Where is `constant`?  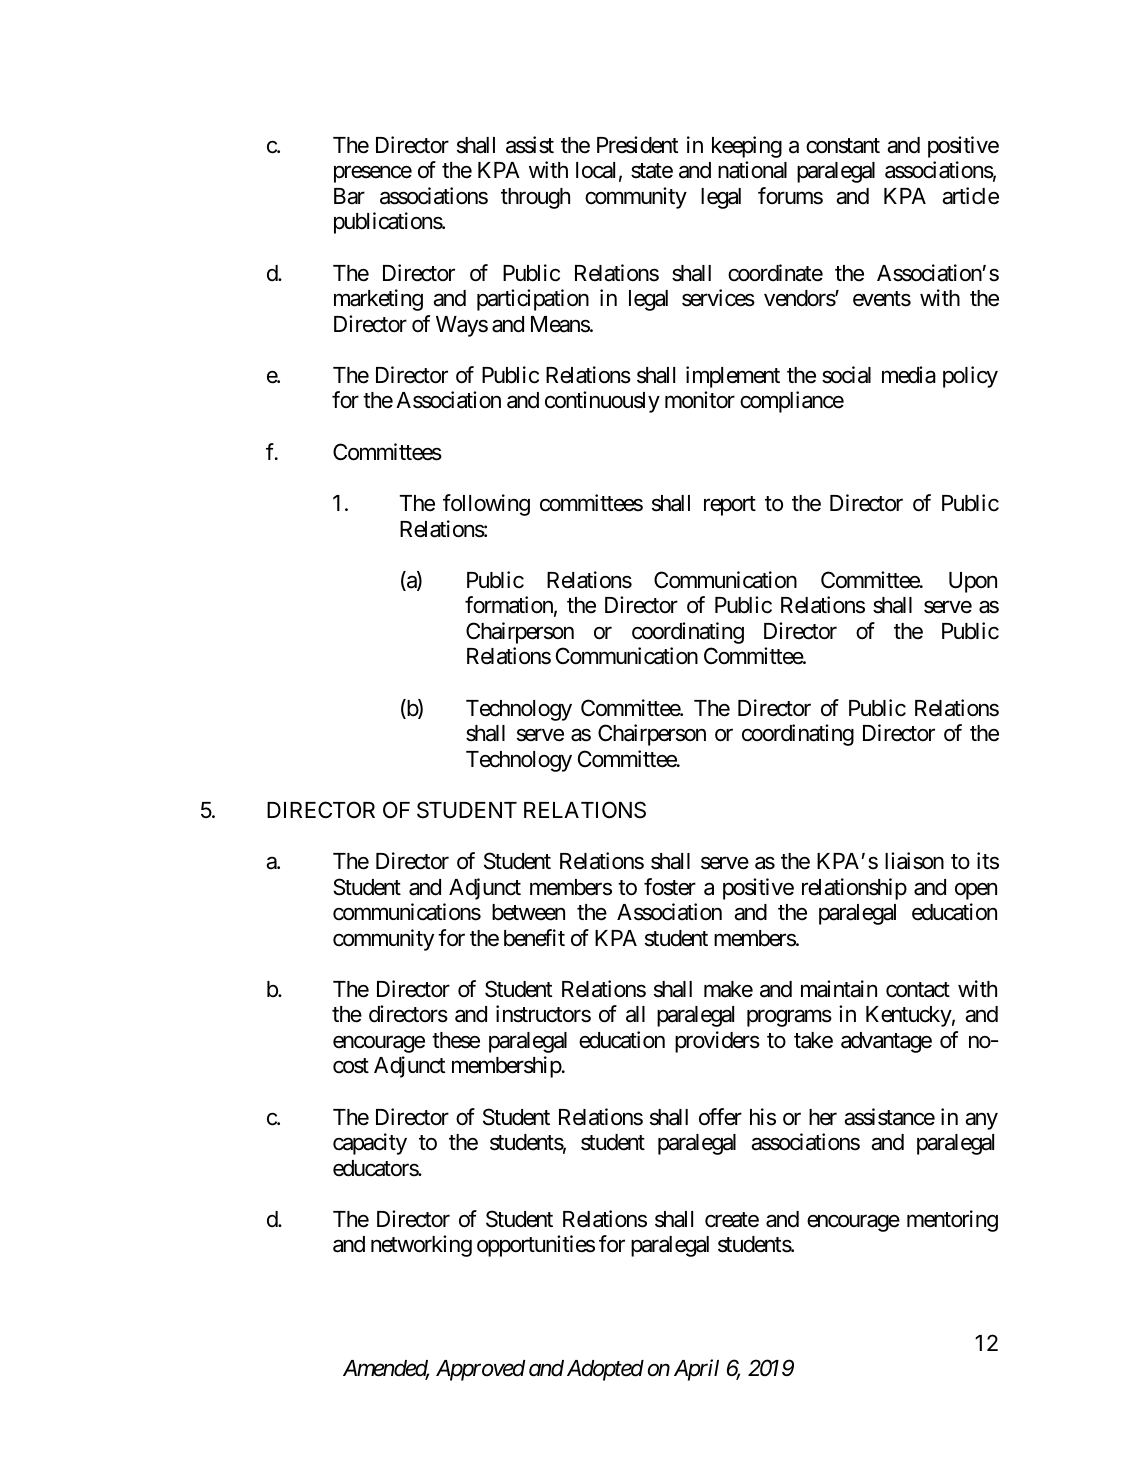
constant is located at coordinates (843, 146).
